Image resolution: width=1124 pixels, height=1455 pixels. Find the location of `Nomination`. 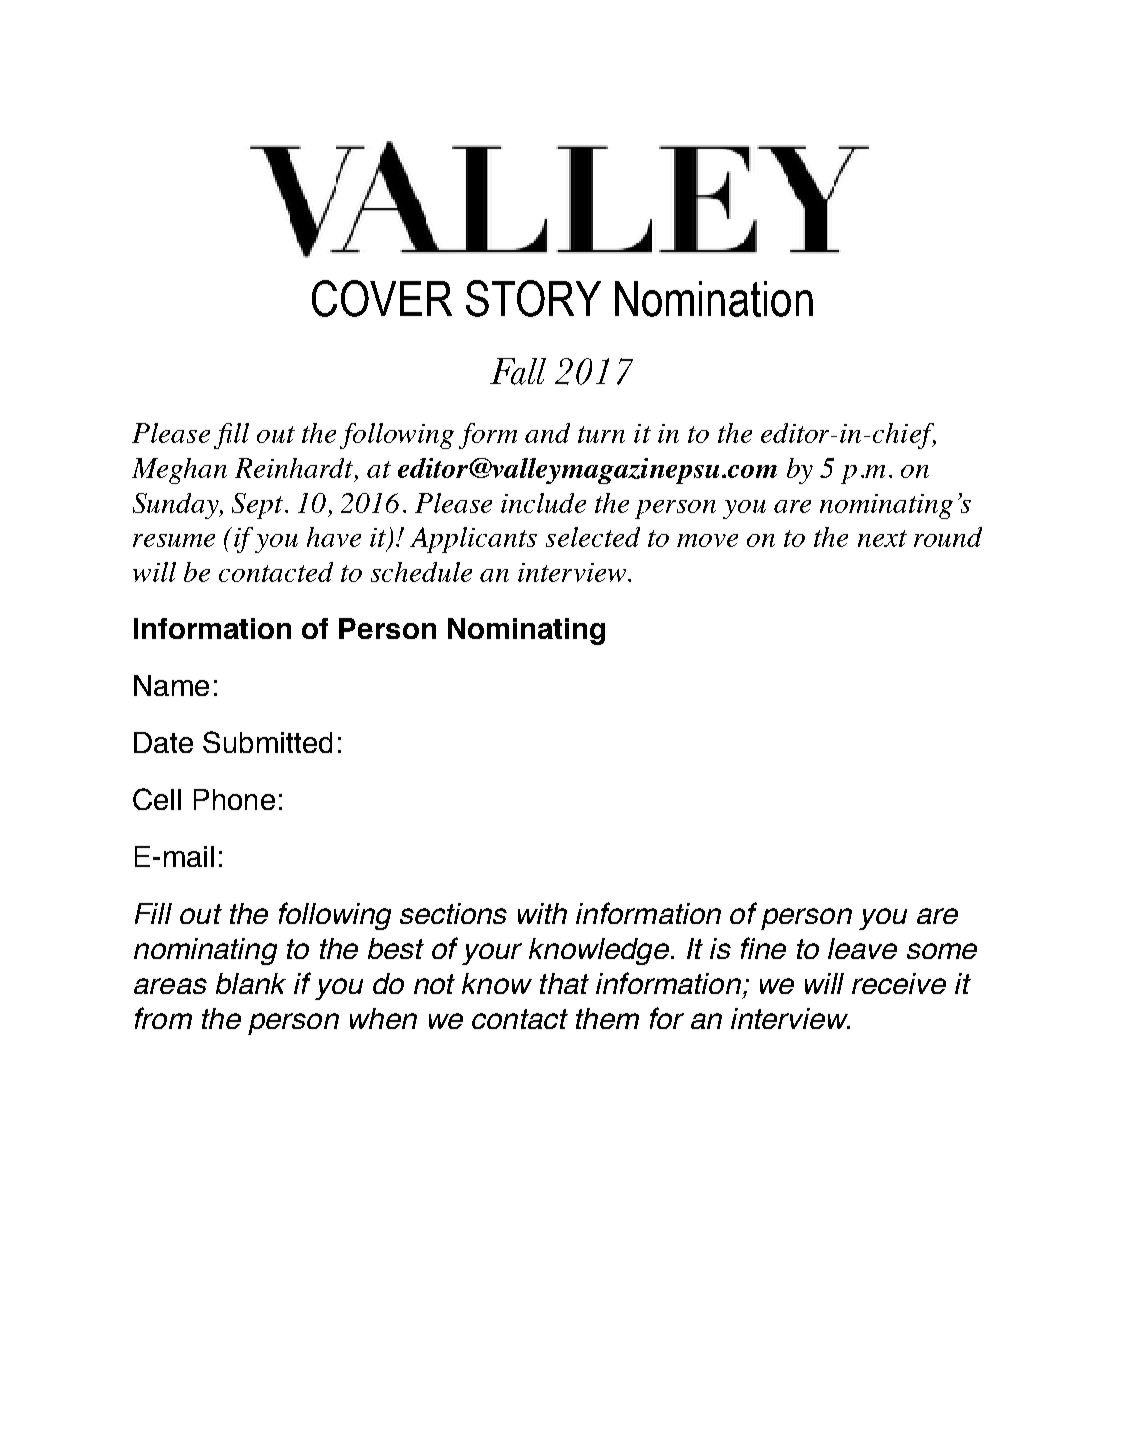

Nomination is located at coordinates (714, 299).
